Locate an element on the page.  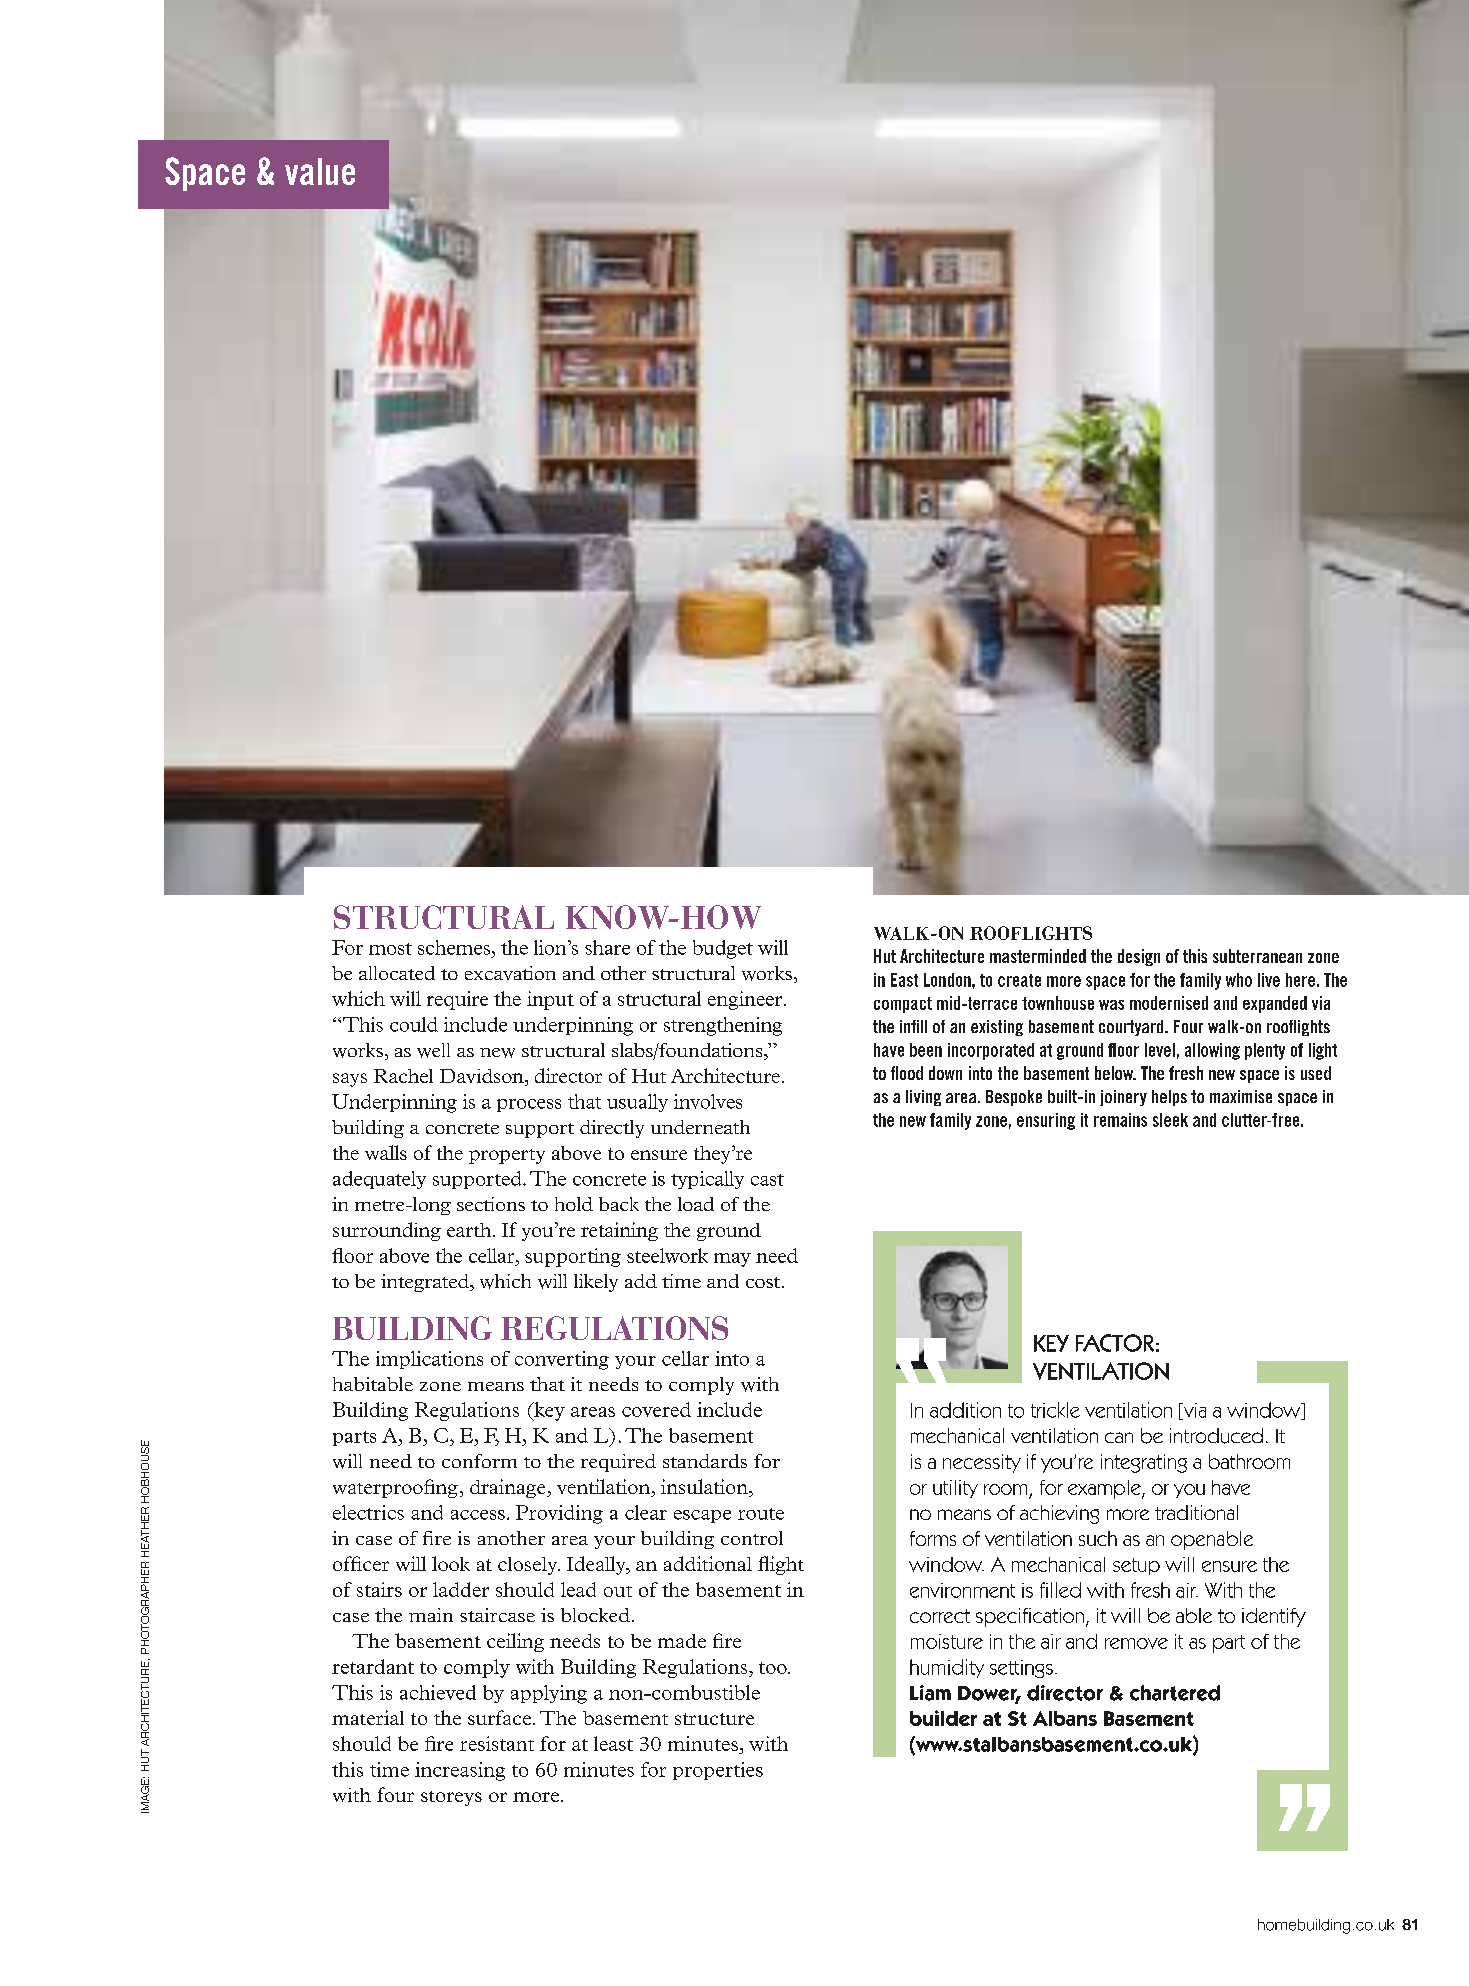
modernised is located at coordinates (1169, 1003).
